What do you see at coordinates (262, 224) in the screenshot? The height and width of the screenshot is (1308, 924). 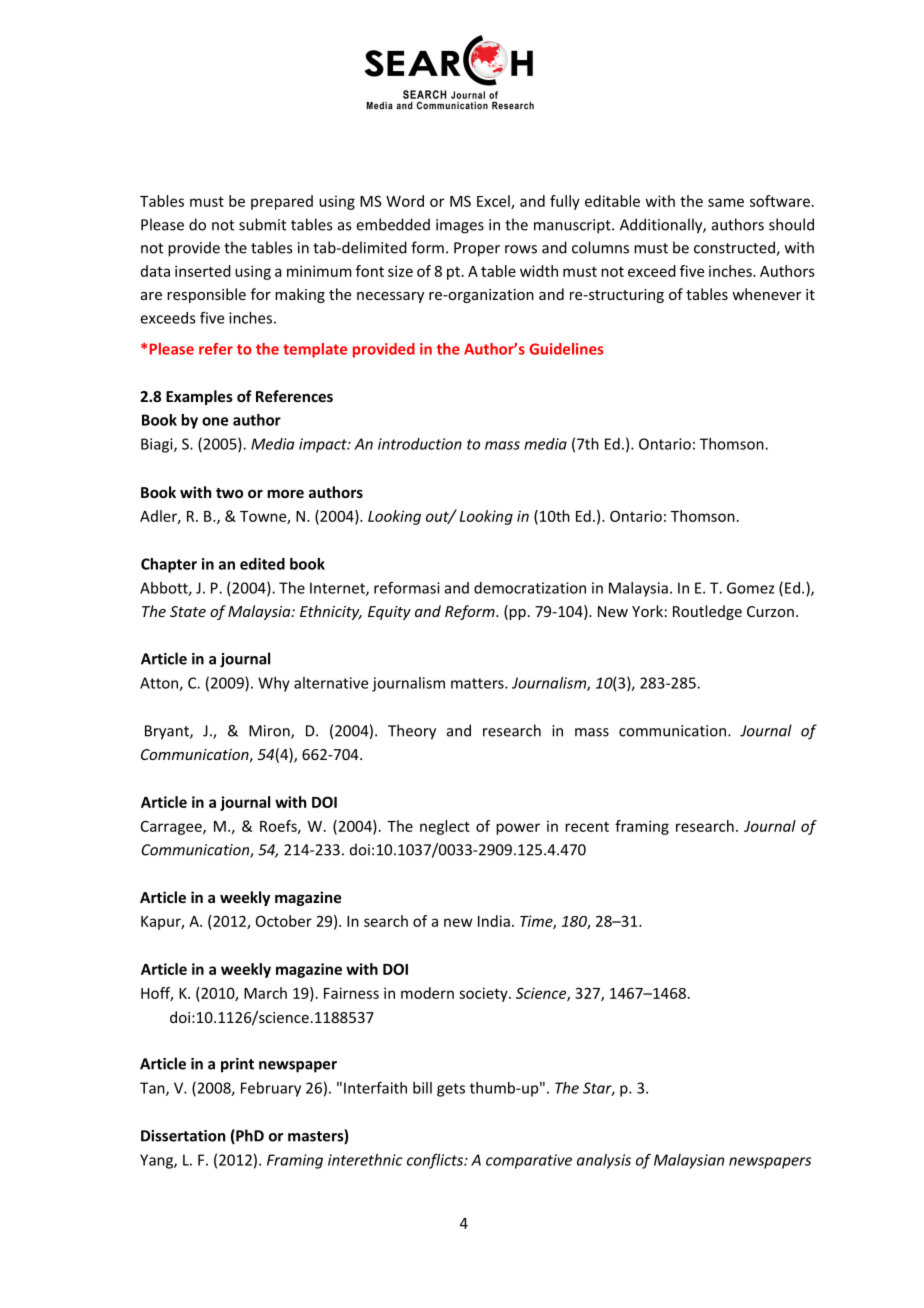 I see `submit` at bounding box center [262, 224].
